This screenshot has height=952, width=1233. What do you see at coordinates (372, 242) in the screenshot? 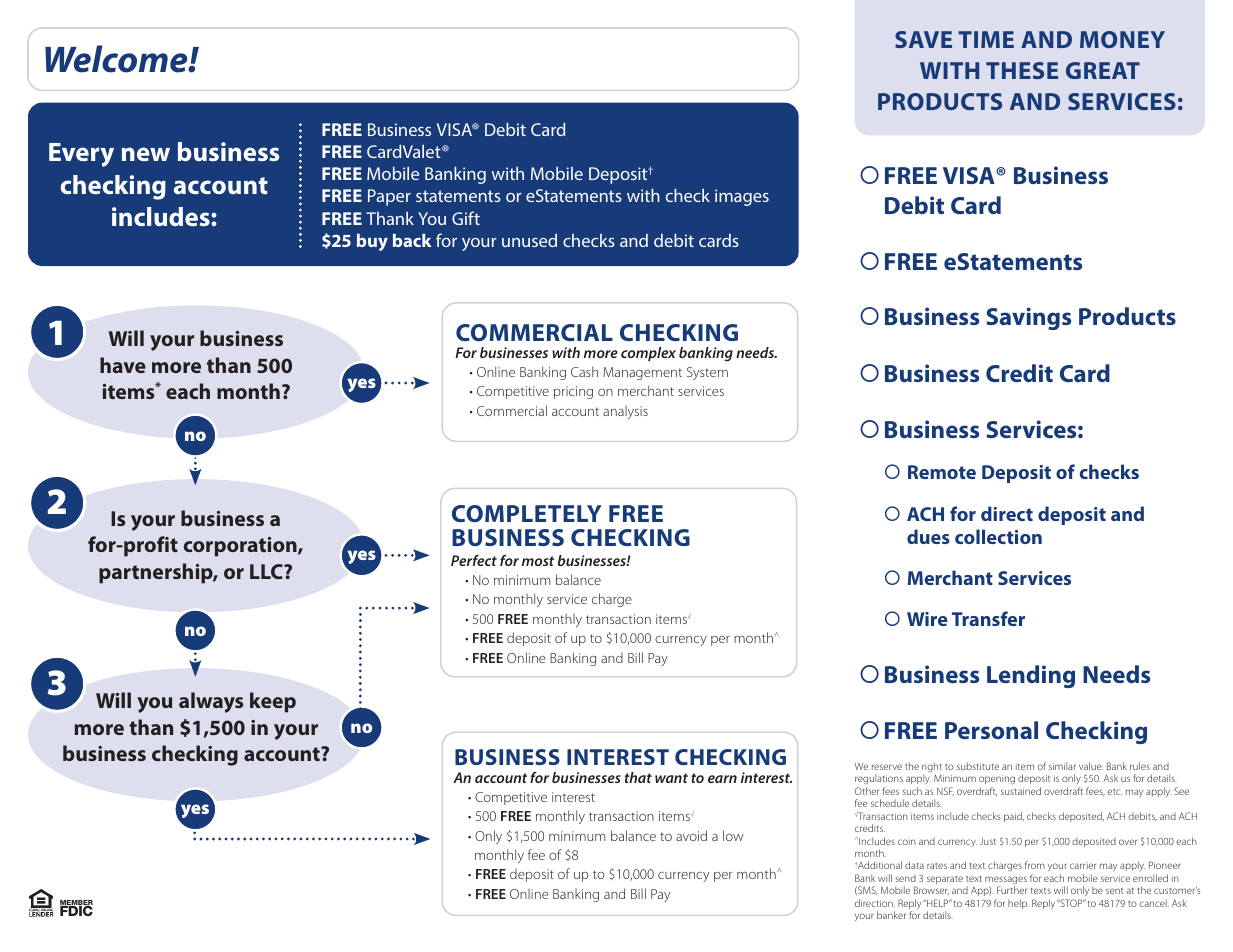
I see `buy` at bounding box center [372, 242].
